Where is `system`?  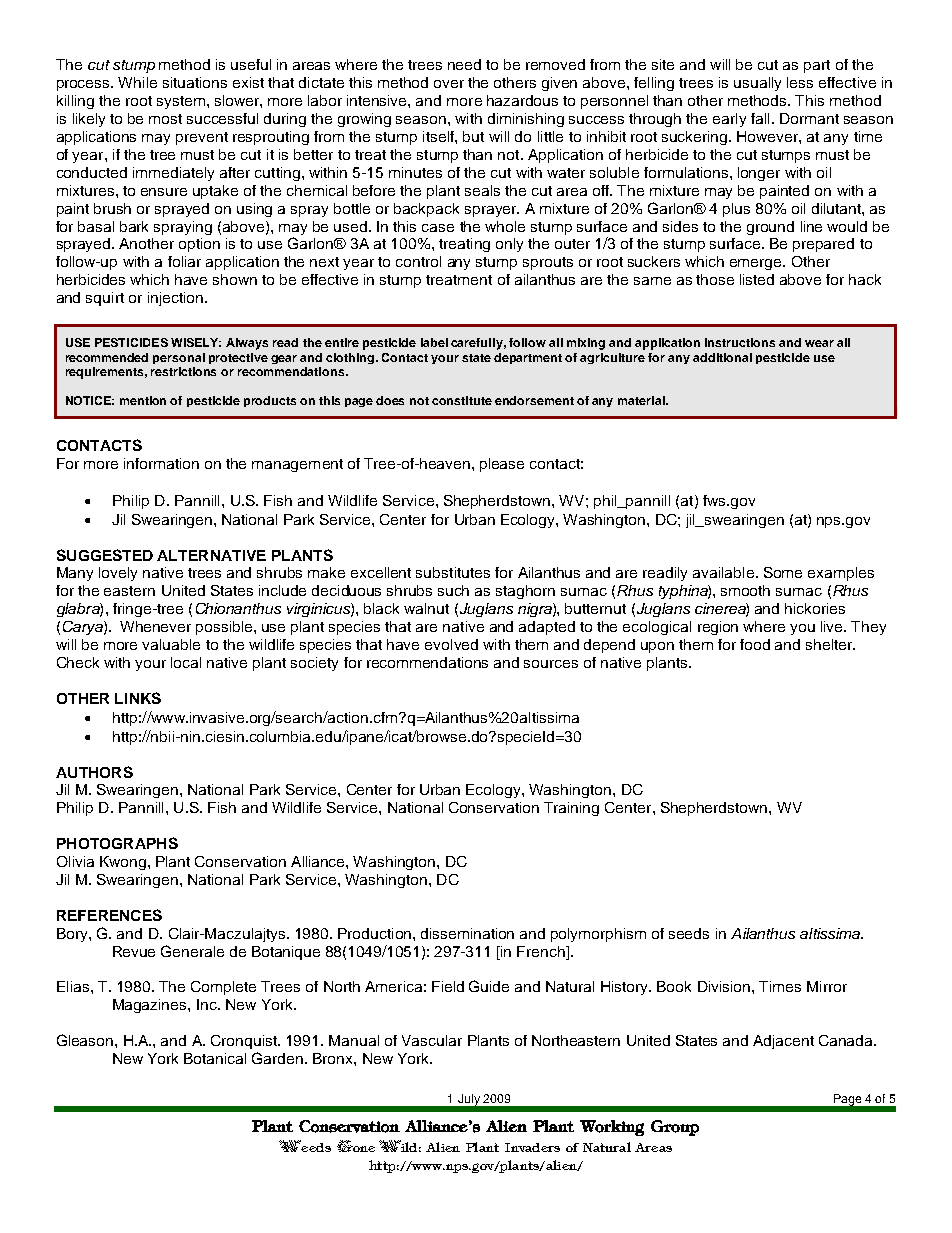
system is located at coordinates (181, 102).
